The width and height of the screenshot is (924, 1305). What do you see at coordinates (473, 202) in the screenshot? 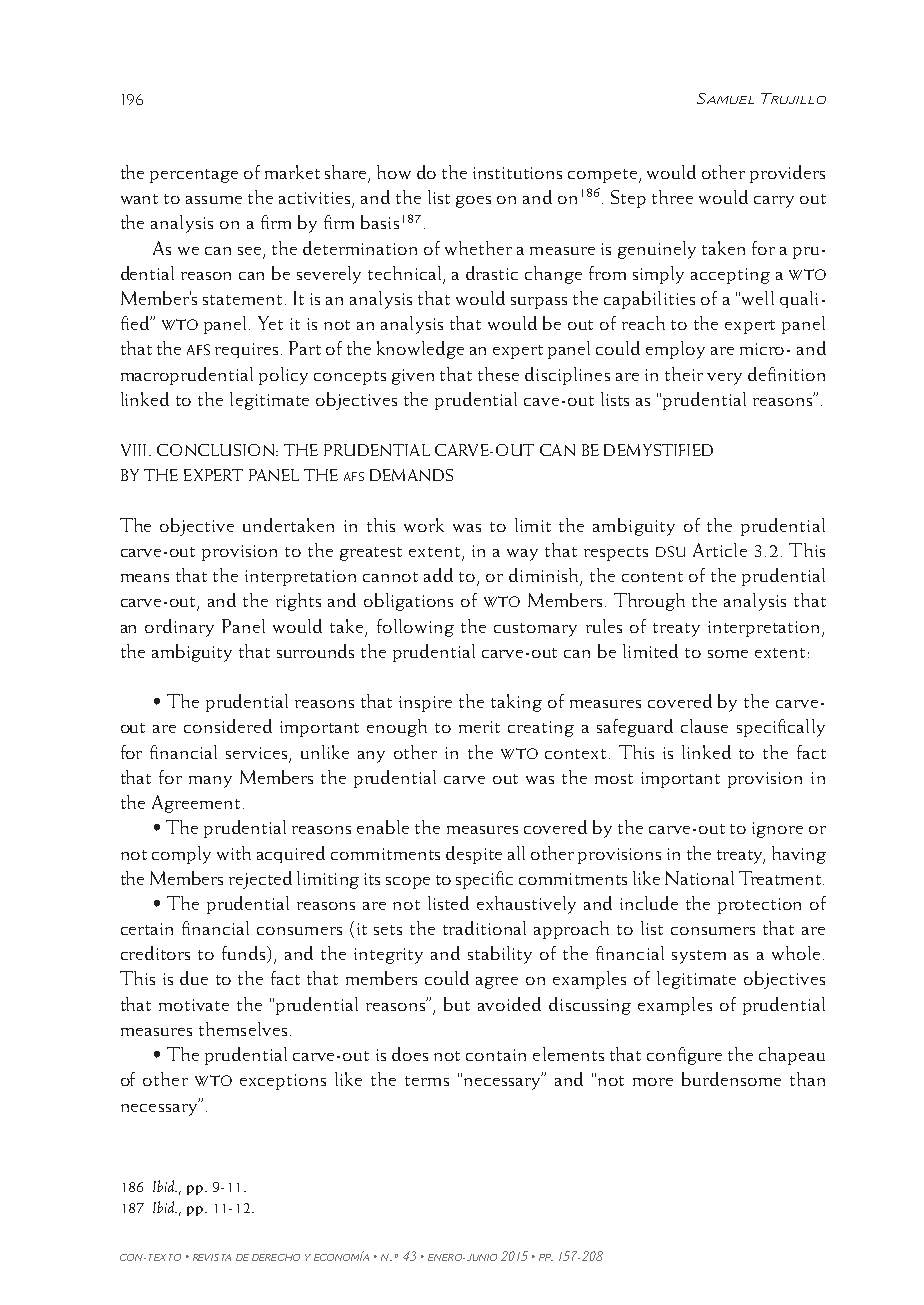
I see `goes` at bounding box center [473, 202].
